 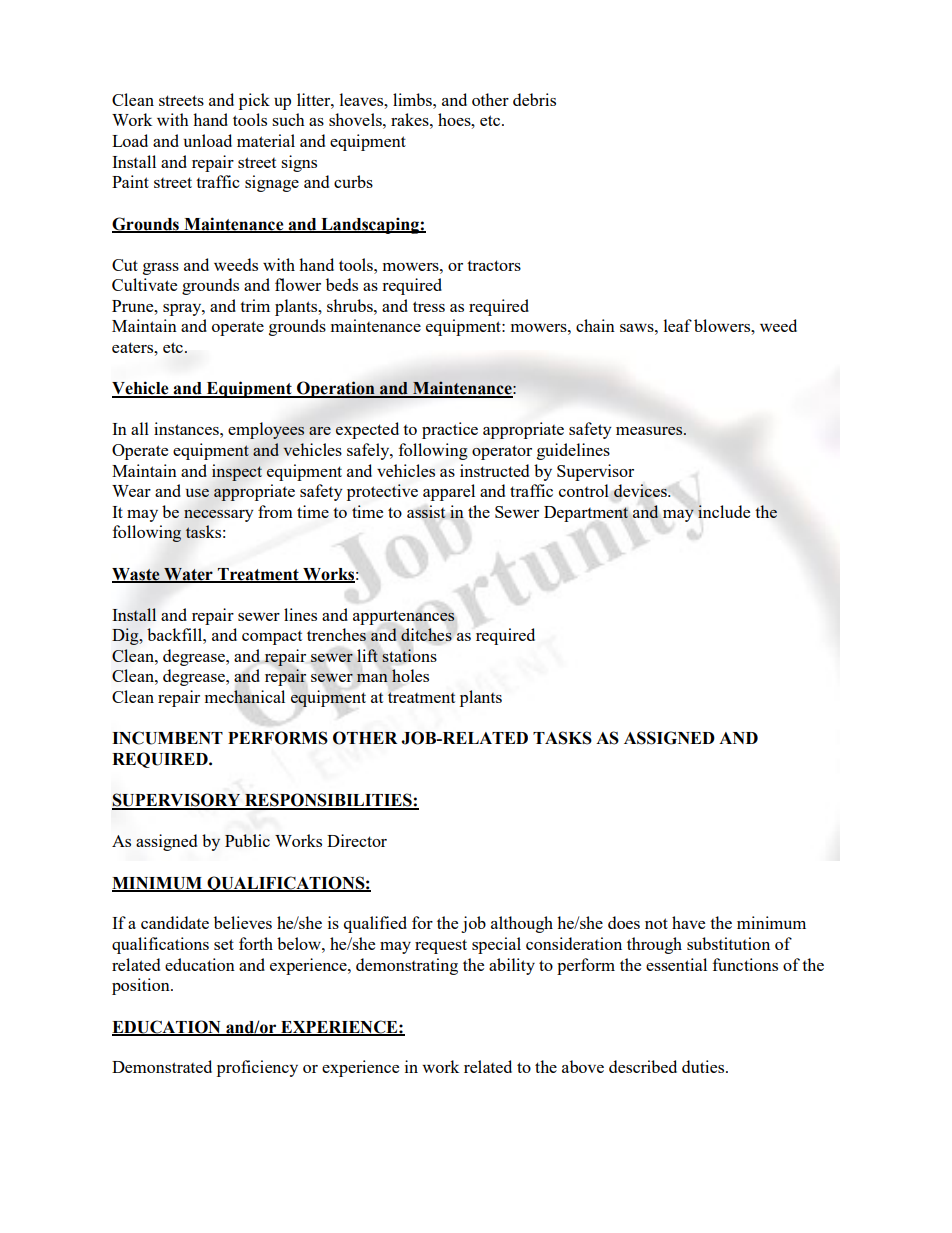 What do you see at coordinates (188, 575) in the screenshot?
I see `Water` at bounding box center [188, 575].
